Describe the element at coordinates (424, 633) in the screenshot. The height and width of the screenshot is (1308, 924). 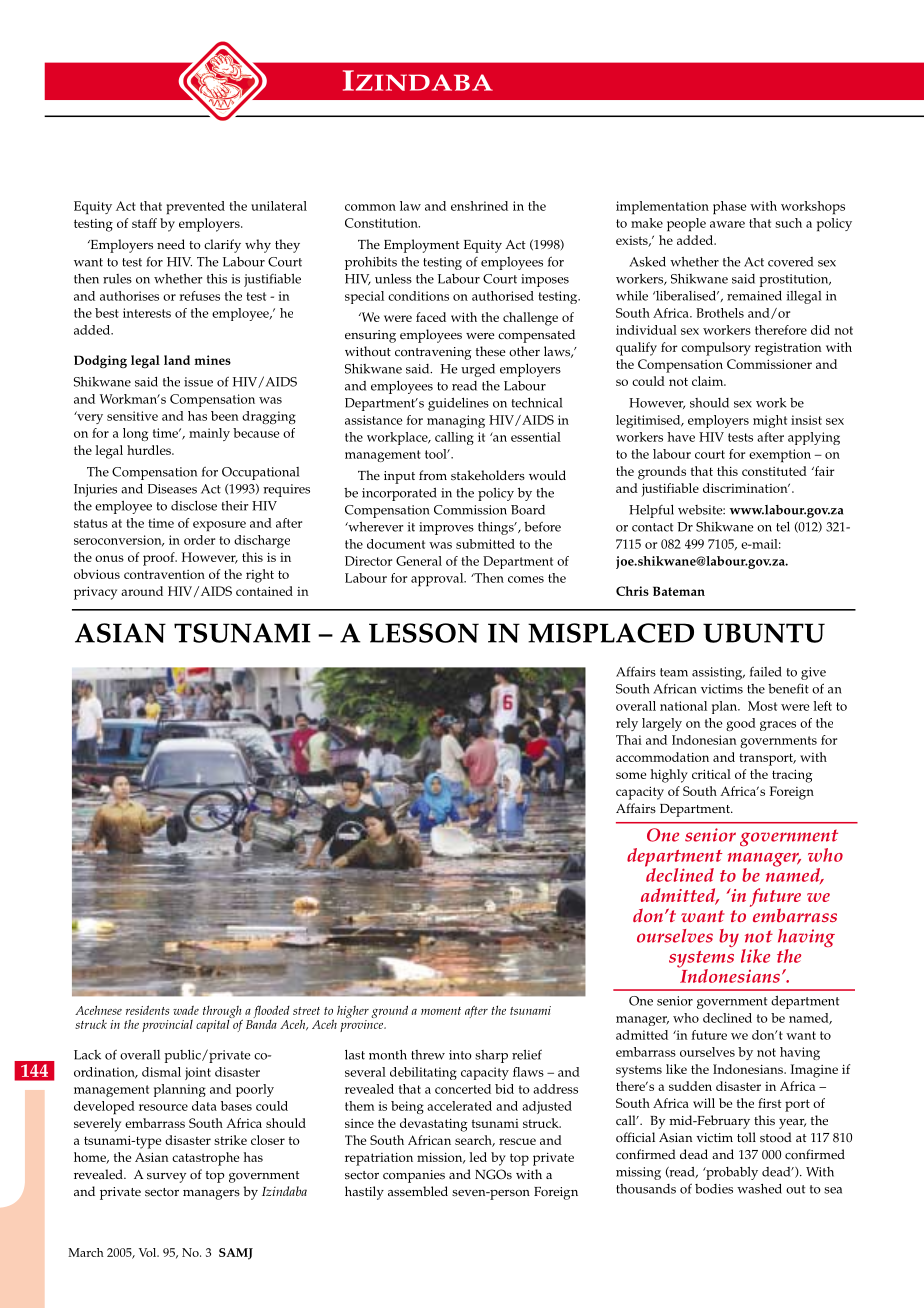
I see `LESSON` at that location.
